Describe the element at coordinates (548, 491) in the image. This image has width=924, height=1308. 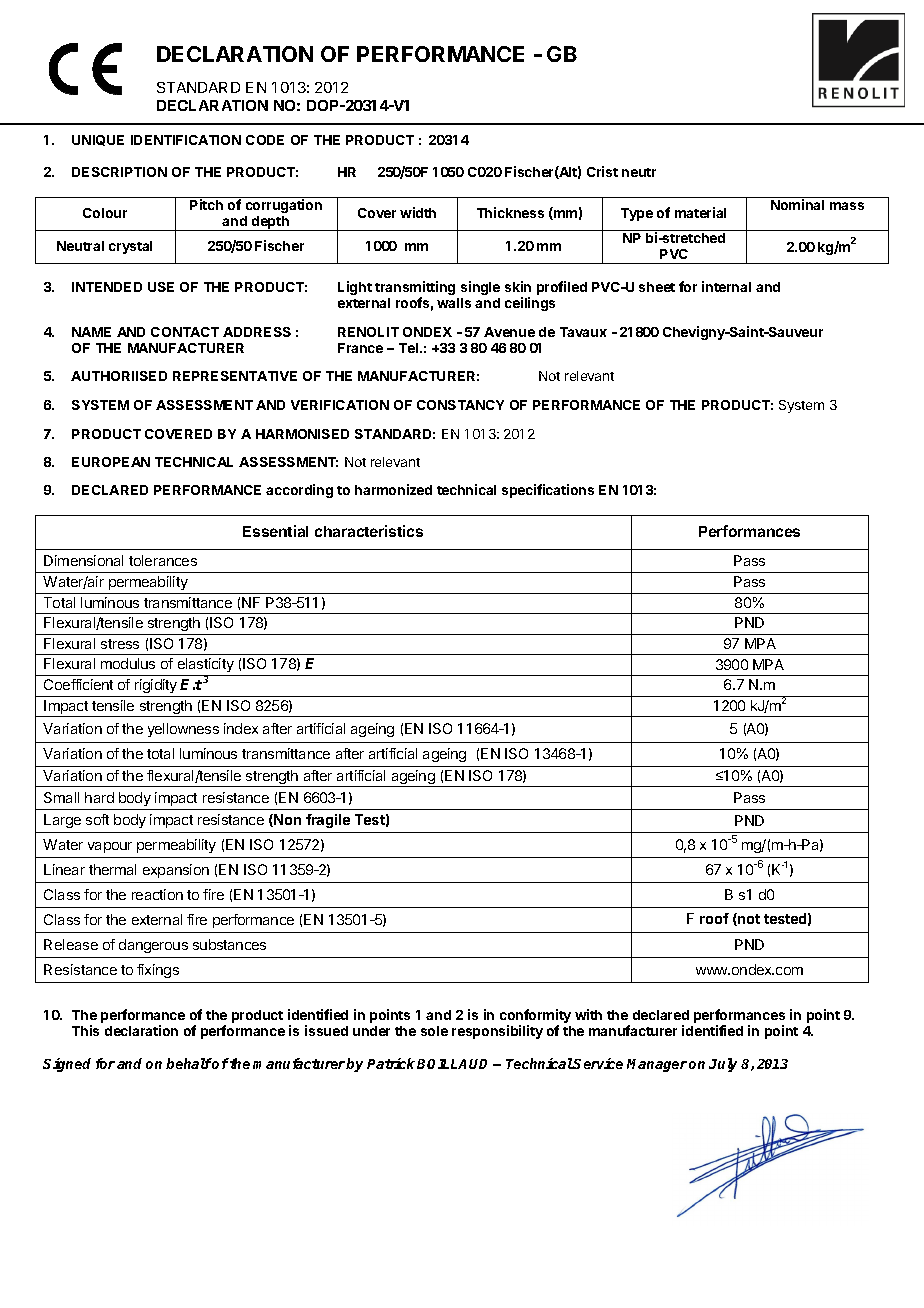
I see `specifications` at that location.
